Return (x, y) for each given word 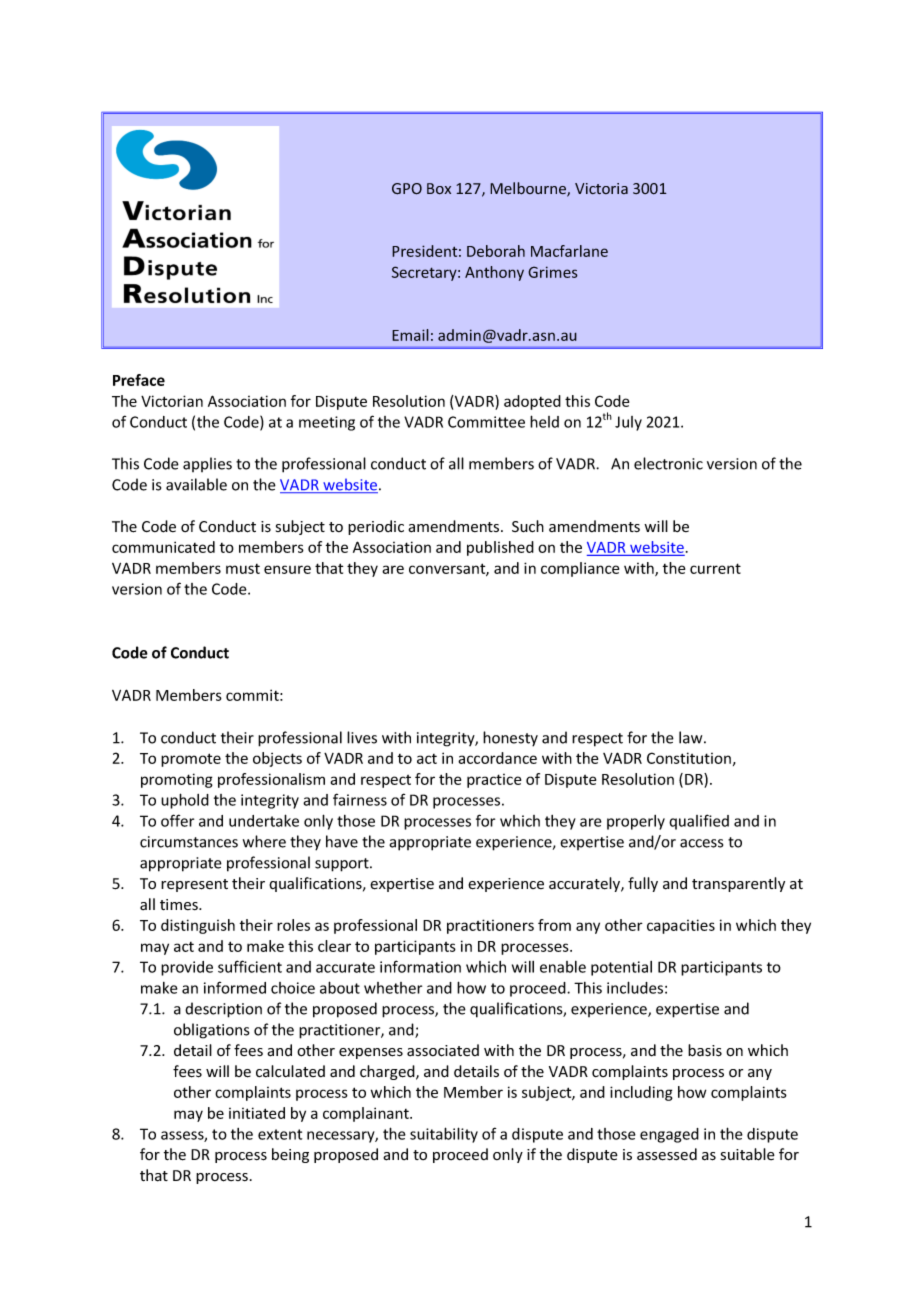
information (420, 966)
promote (191, 760)
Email (410, 335)
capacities (681, 926)
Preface (139, 380)
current (715, 568)
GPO (407, 189)
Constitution (689, 758)
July (628, 423)
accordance (497, 758)
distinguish (198, 926)
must (243, 569)
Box (439, 189)
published (500, 548)
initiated (257, 1113)
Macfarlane (569, 251)
